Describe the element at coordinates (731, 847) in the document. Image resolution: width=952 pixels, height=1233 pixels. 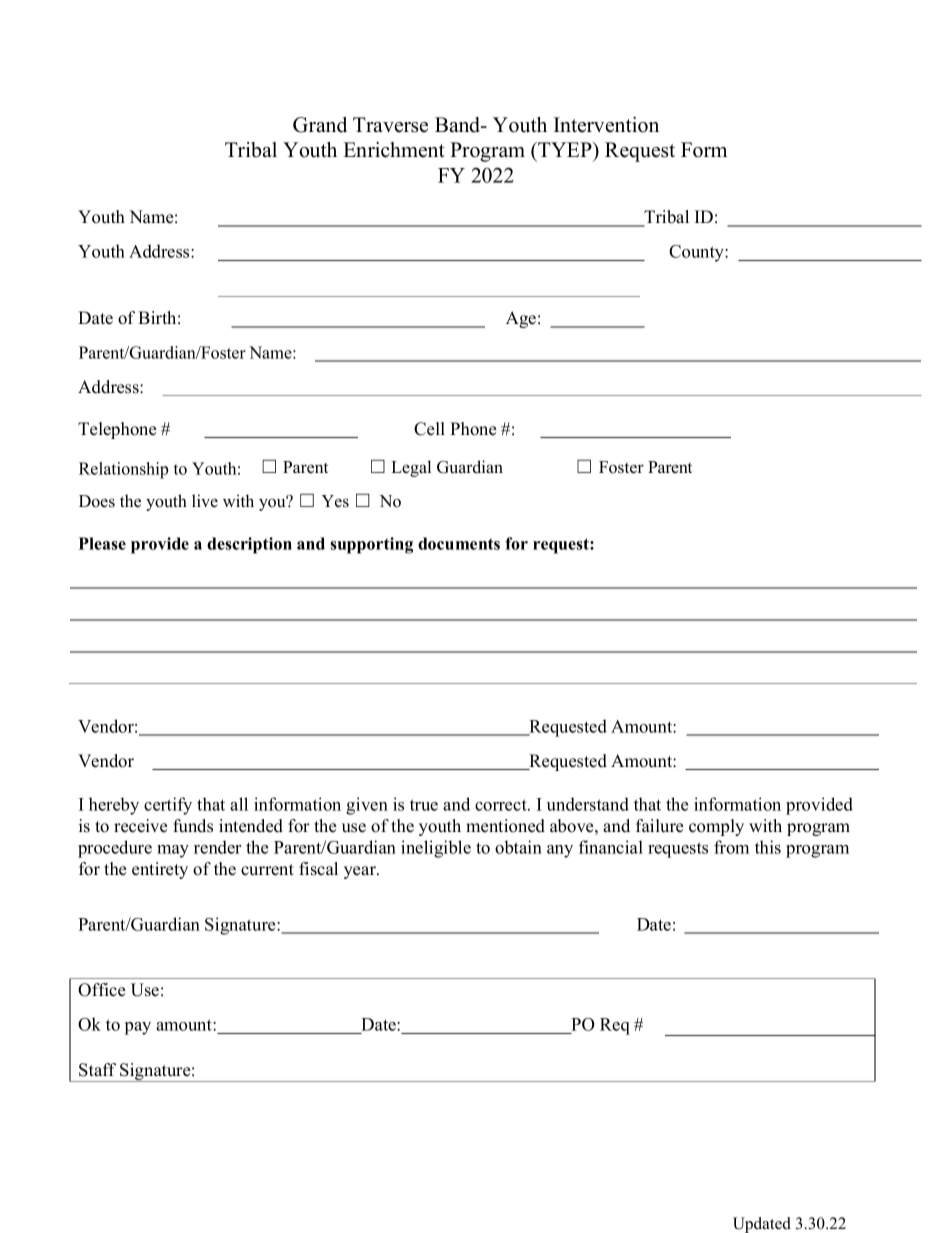
I see `from` at that location.
